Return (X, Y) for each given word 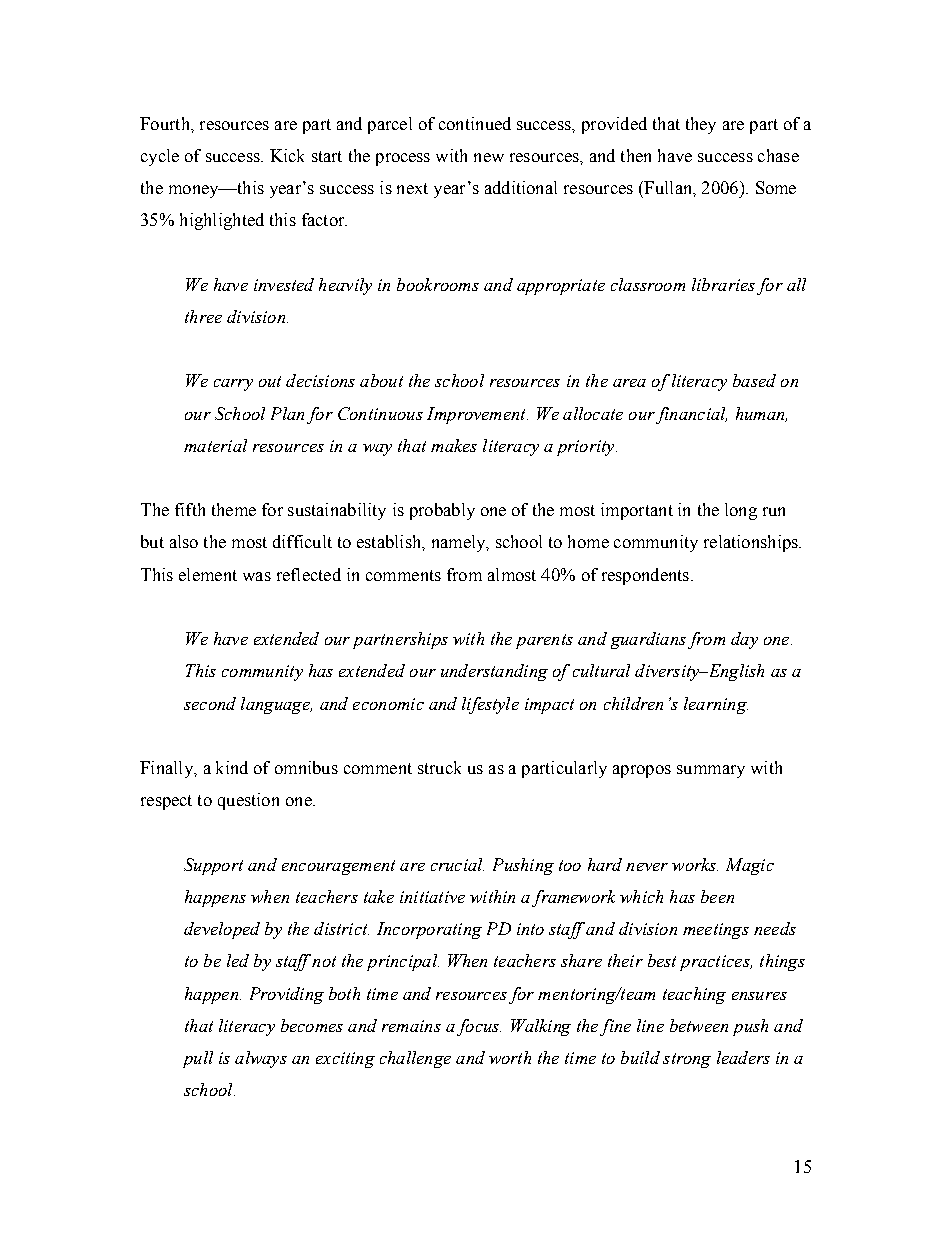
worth (510, 1057)
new (489, 157)
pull (198, 1059)
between (699, 1025)
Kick (287, 155)
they (701, 125)
